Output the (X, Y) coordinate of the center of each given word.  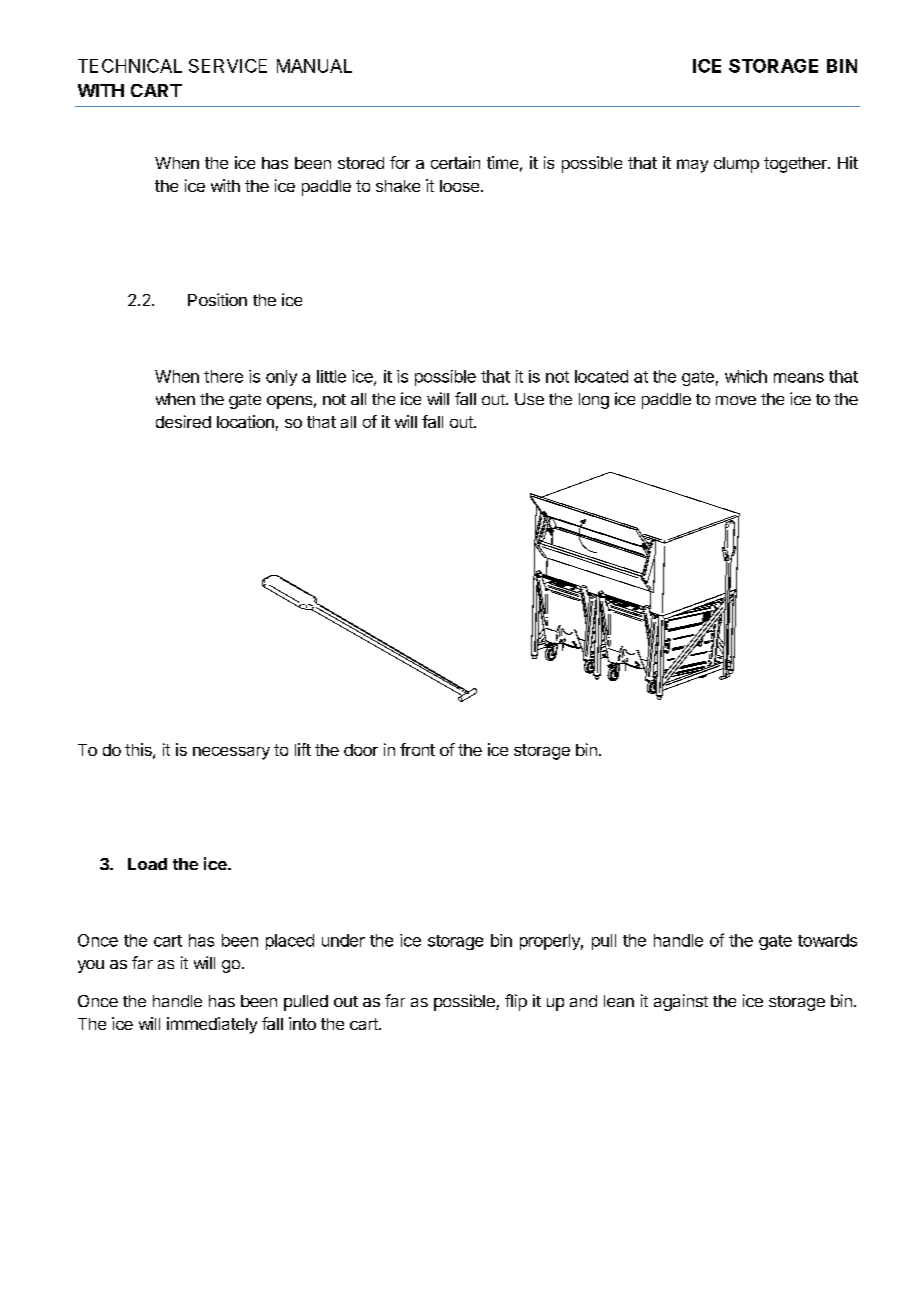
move (736, 400)
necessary (231, 753)
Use (529, 399)
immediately (212, 1025)
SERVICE (228, 66)
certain (455, 162)
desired (183, 421)
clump (736, 165)
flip (516, 1002)
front (417, 749)
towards (827, 940)
